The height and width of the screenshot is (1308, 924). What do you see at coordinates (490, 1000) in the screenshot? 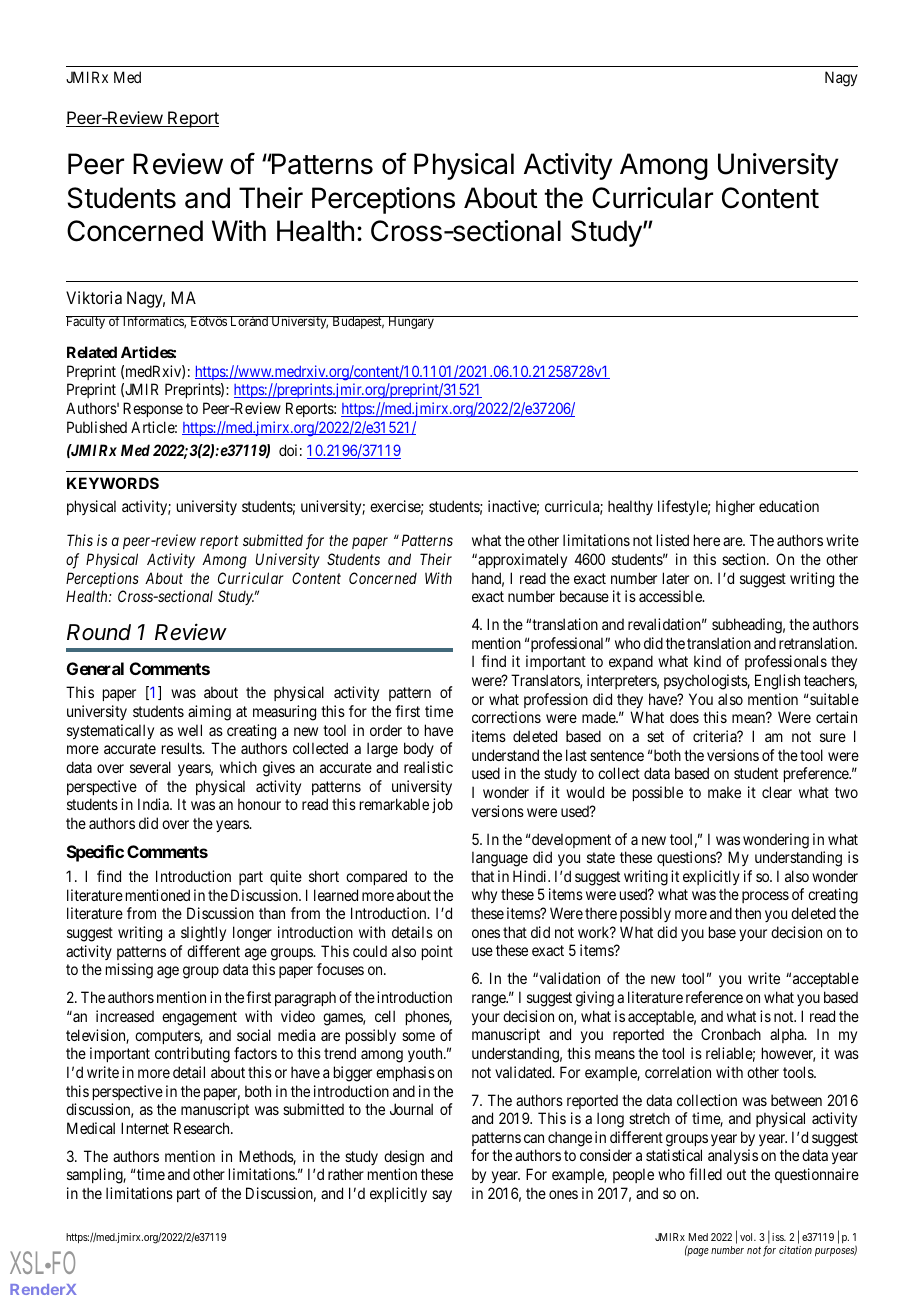
I see `range` at bounding box center [490, 1000].
